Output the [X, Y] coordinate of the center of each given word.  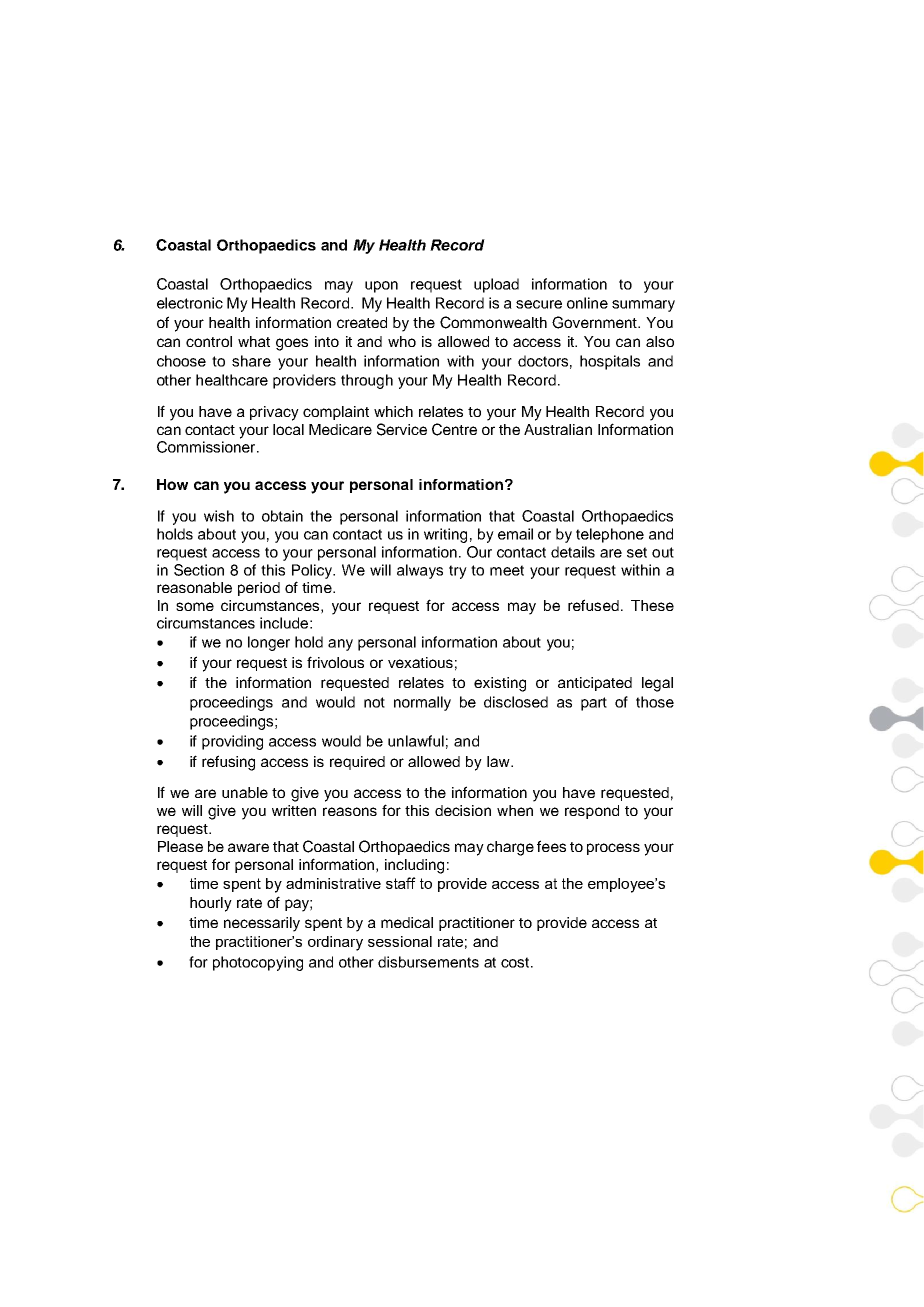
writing [445, 535]
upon [381, 287]
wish [219, 516]
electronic [190, 303]
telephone [610, 535]
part [594, 704]
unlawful [416, 741]
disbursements [428, 962]
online [587, 303]
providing [232, 742]
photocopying [258, 963]
